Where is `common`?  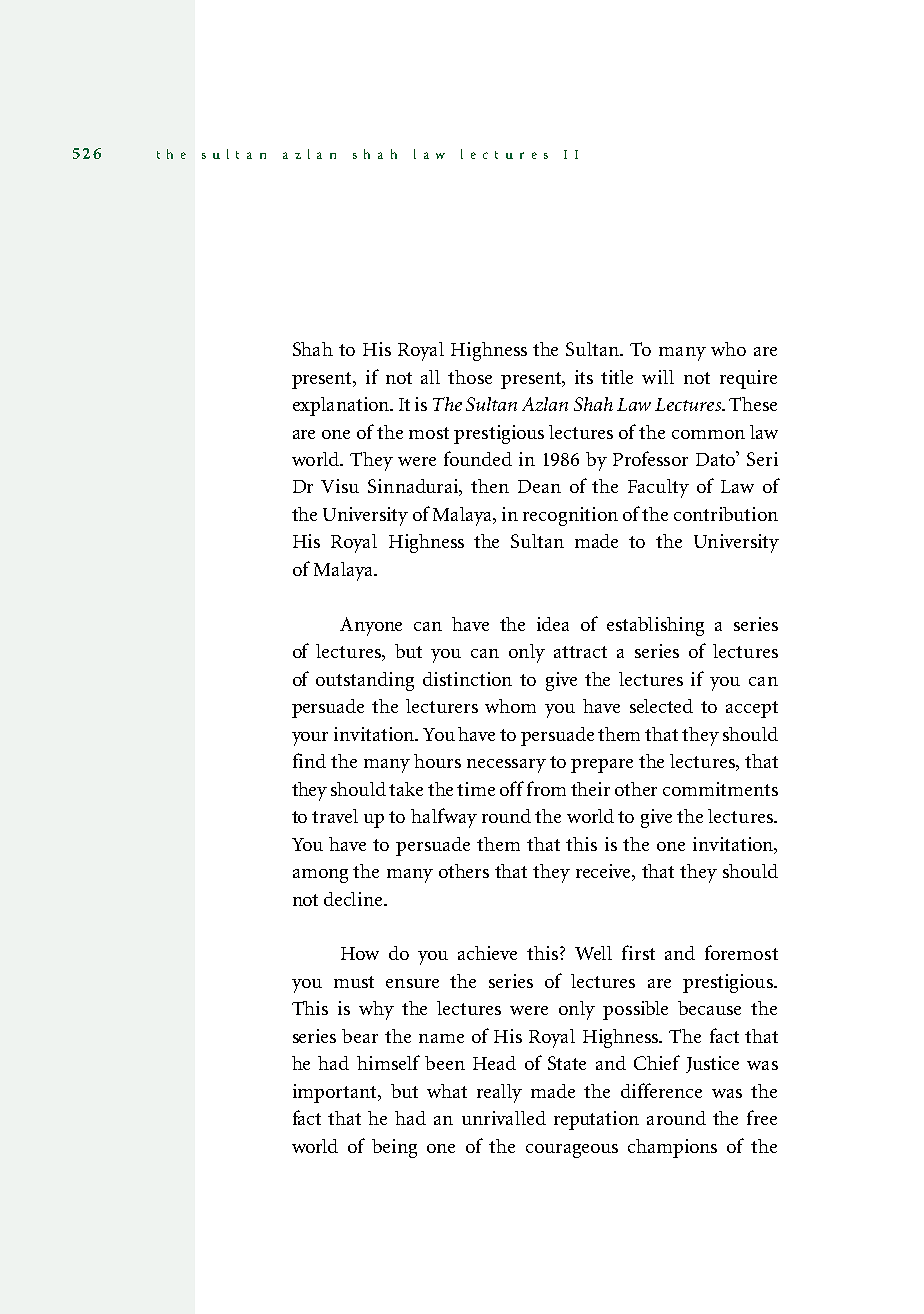
common is located at coordinates (708, 434).
